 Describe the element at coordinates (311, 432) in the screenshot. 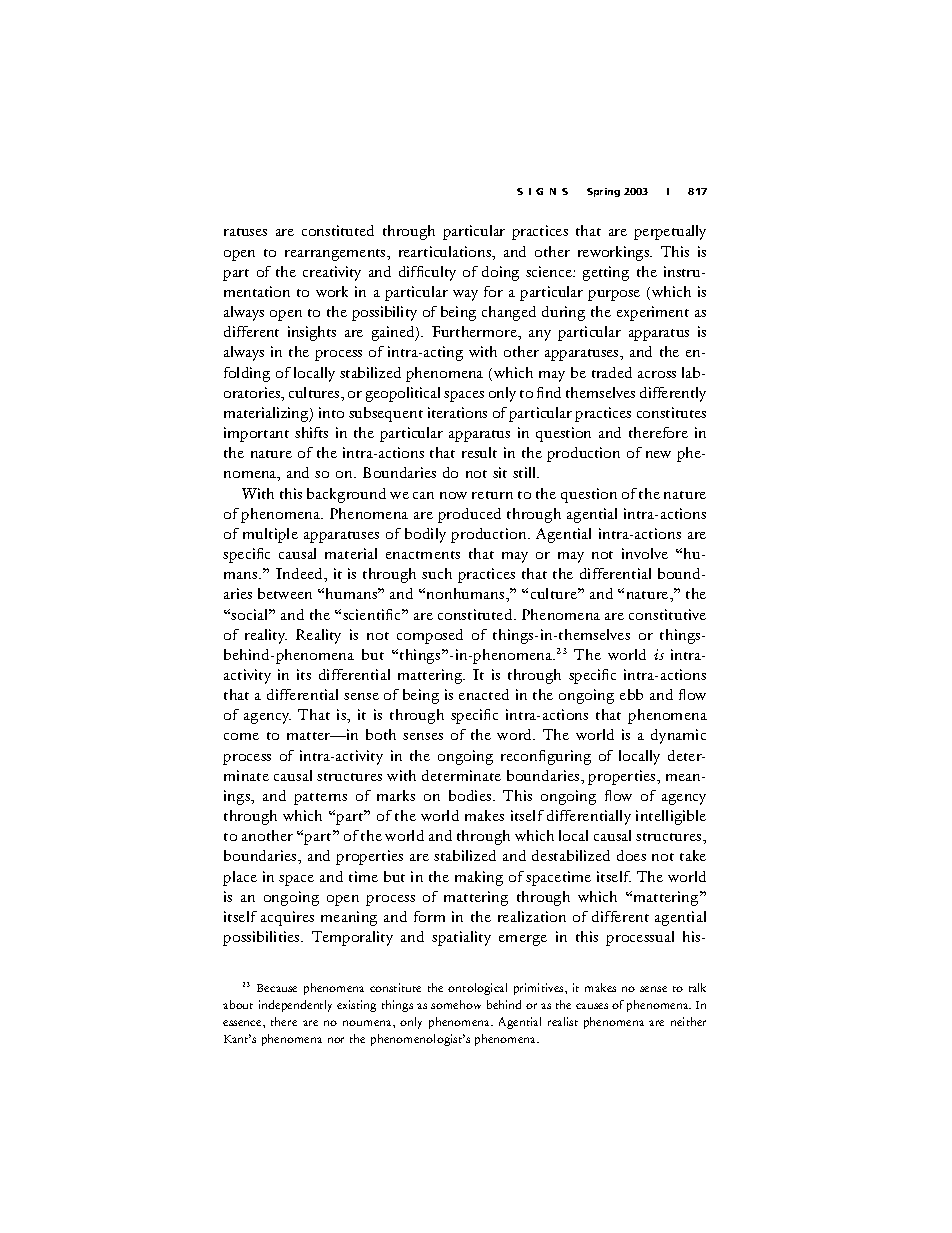

I see `shifts` at that location.
